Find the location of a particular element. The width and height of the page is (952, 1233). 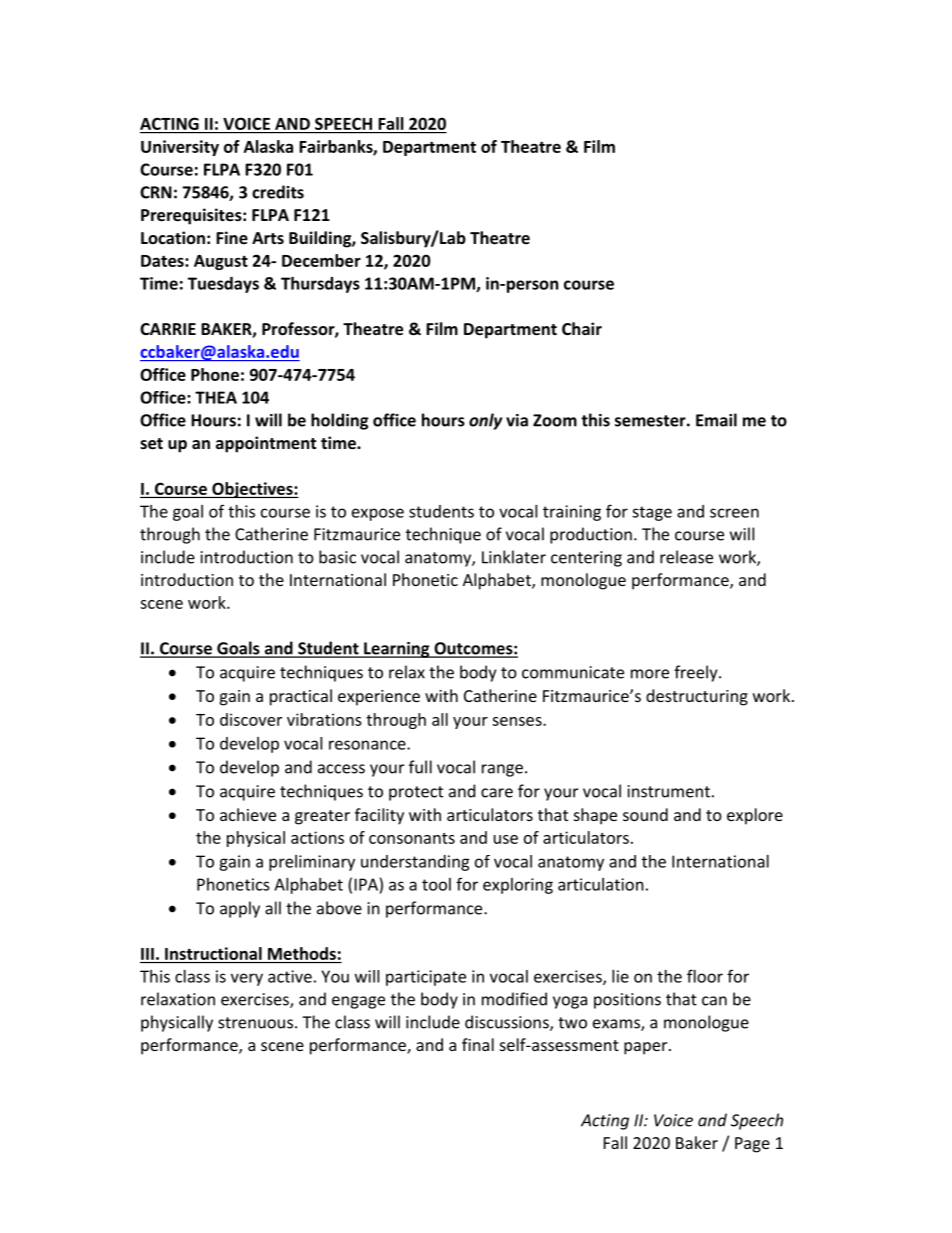

destructuring is located at coordinates (697, 697).
